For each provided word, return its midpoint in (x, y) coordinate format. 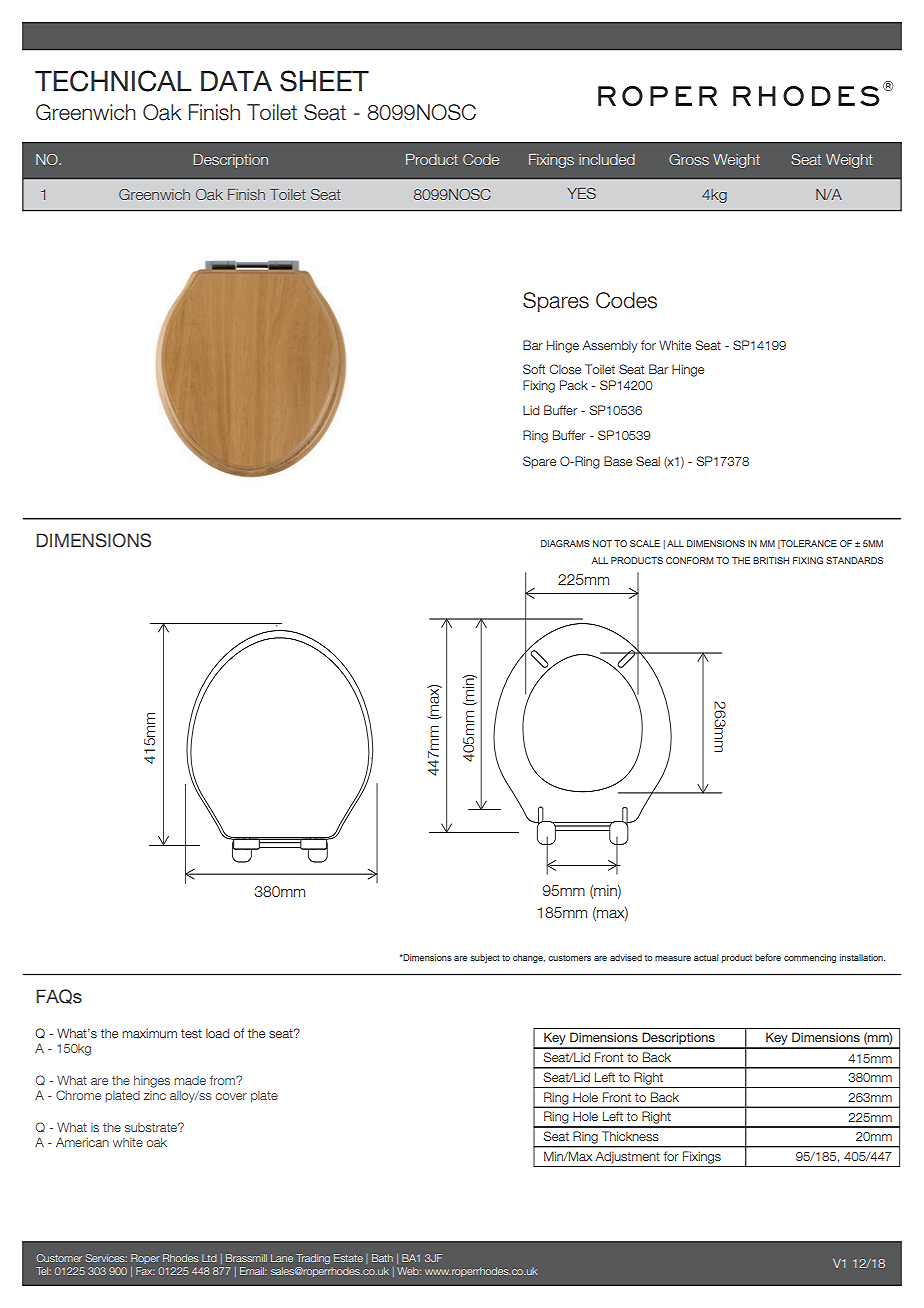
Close (565, 369)
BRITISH (771, 560)
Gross (689, 159)
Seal (648, 461)
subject (485, 958)
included (607, 159)
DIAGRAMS (565, 543)
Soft (534, 369)
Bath (382, 1258)
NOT (602, 543)
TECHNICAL (113, 81)
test (191, 1033)
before (768, 957)
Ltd (209, 1258)
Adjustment (627, 1157)
